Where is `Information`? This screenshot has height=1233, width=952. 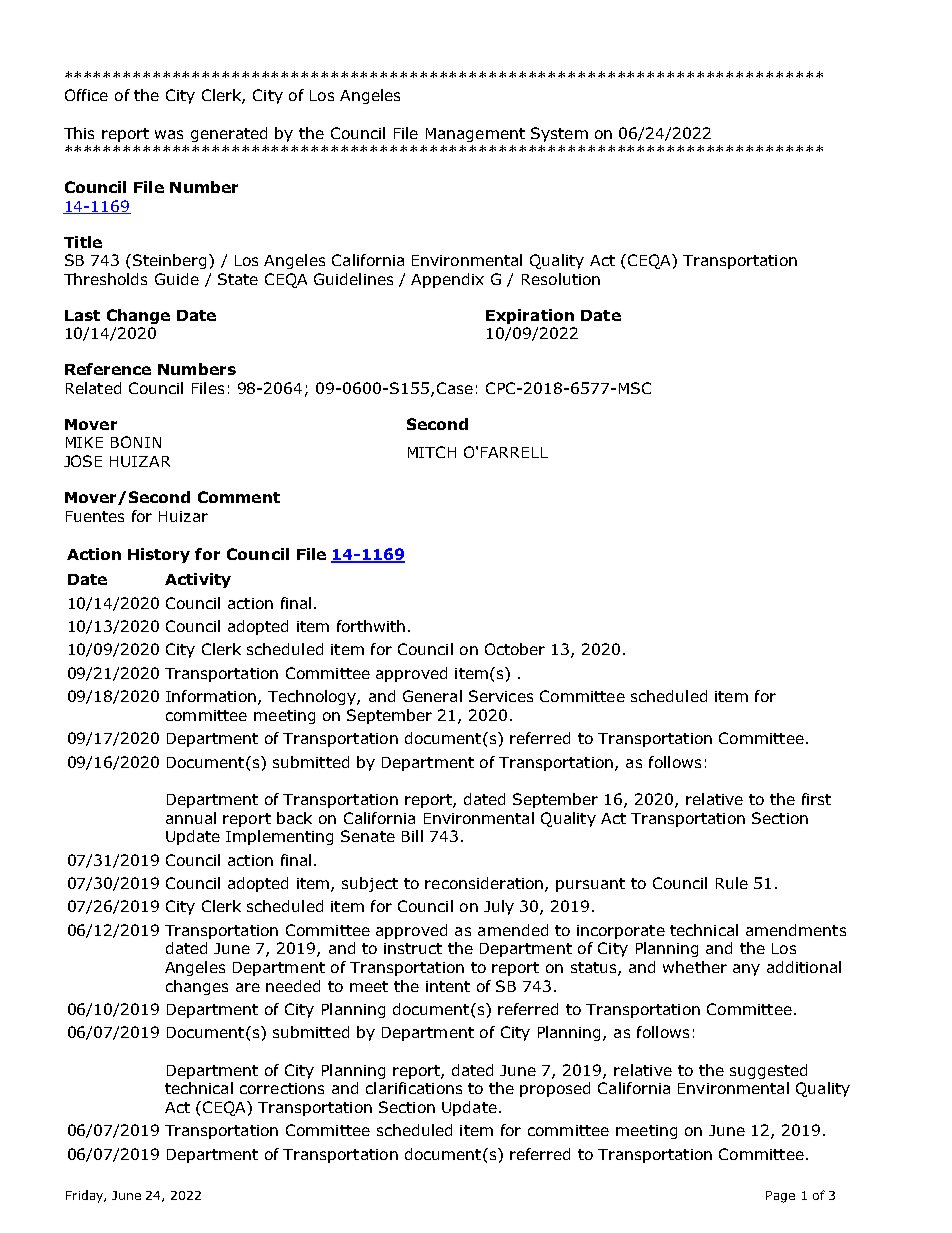
Information is located at coordinates (211, 696).
